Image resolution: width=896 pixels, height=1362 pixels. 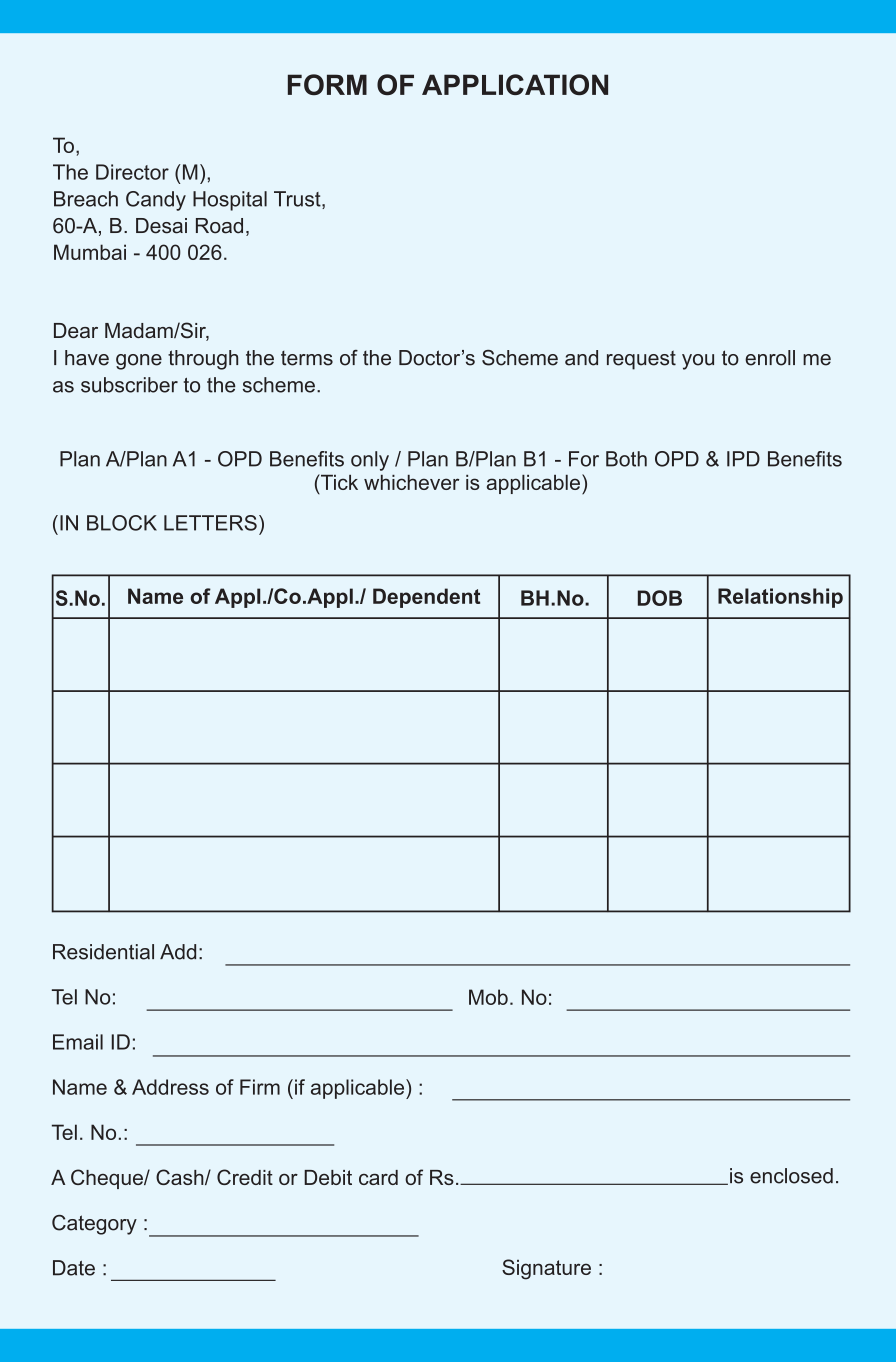 I want to click on BLOCK, so click(x=122, y=523).
